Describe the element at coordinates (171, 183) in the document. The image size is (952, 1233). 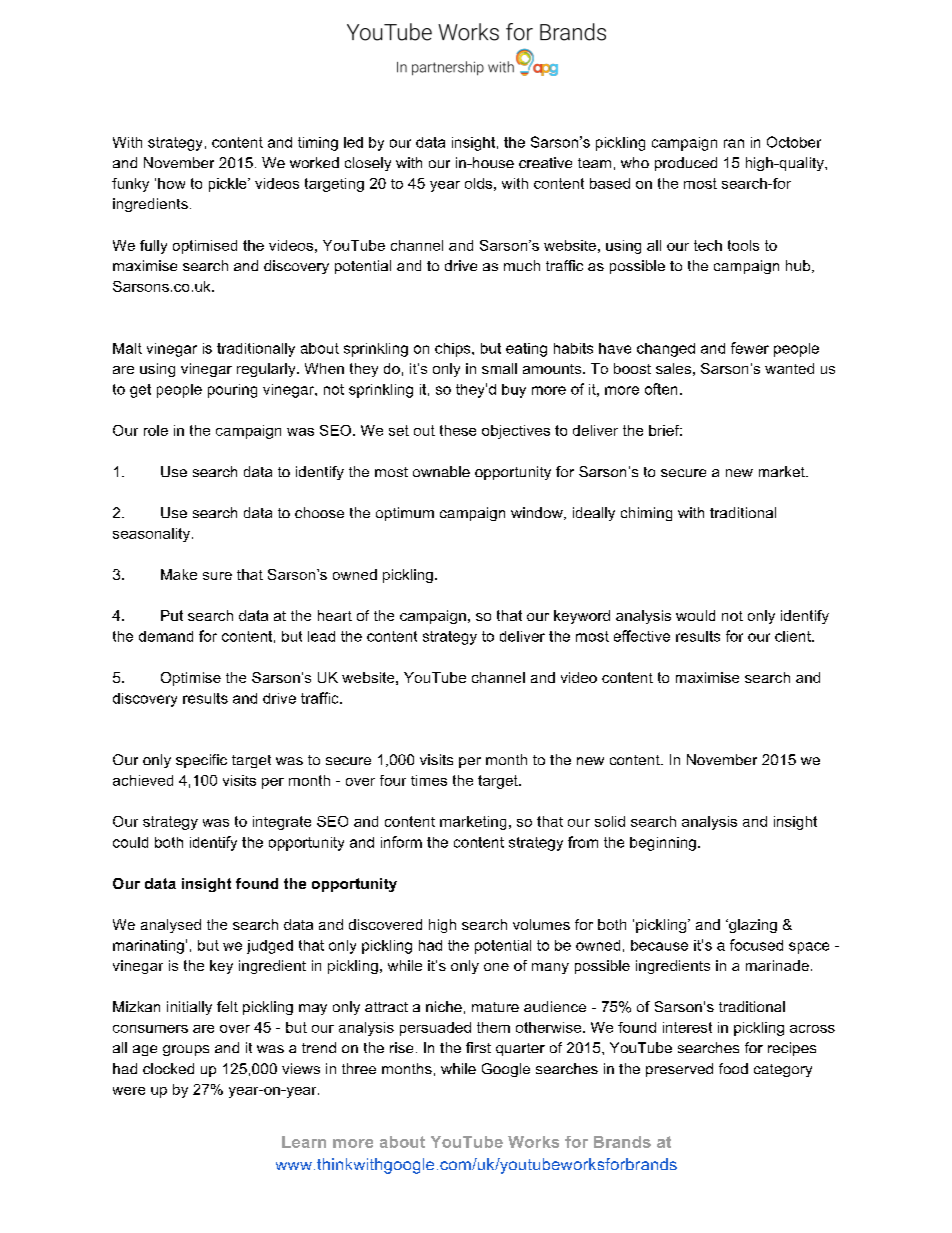
I see `how` at that location.
